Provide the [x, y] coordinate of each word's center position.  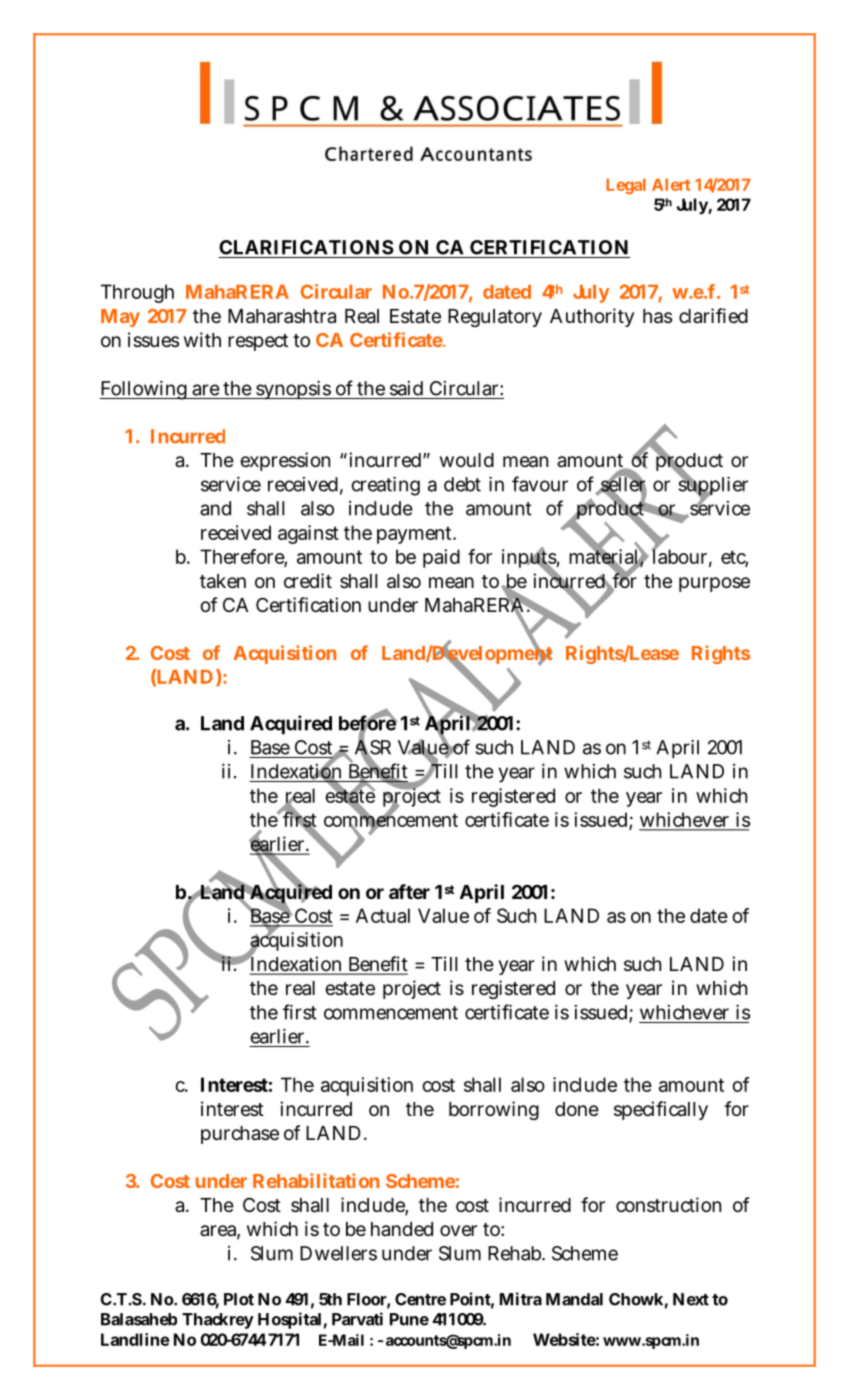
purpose [714, 584]
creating [385, 486]
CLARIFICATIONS [306, 247]
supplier [713, 486]
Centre [420, 1299]
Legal [626, 186]
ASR [373, 747]
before [368, 723]
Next [691, 1299]
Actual [383, 915]
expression [285, 461]
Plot [239, 1299]
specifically [661, 1110]
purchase [240, 1135]
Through [137, 293]
